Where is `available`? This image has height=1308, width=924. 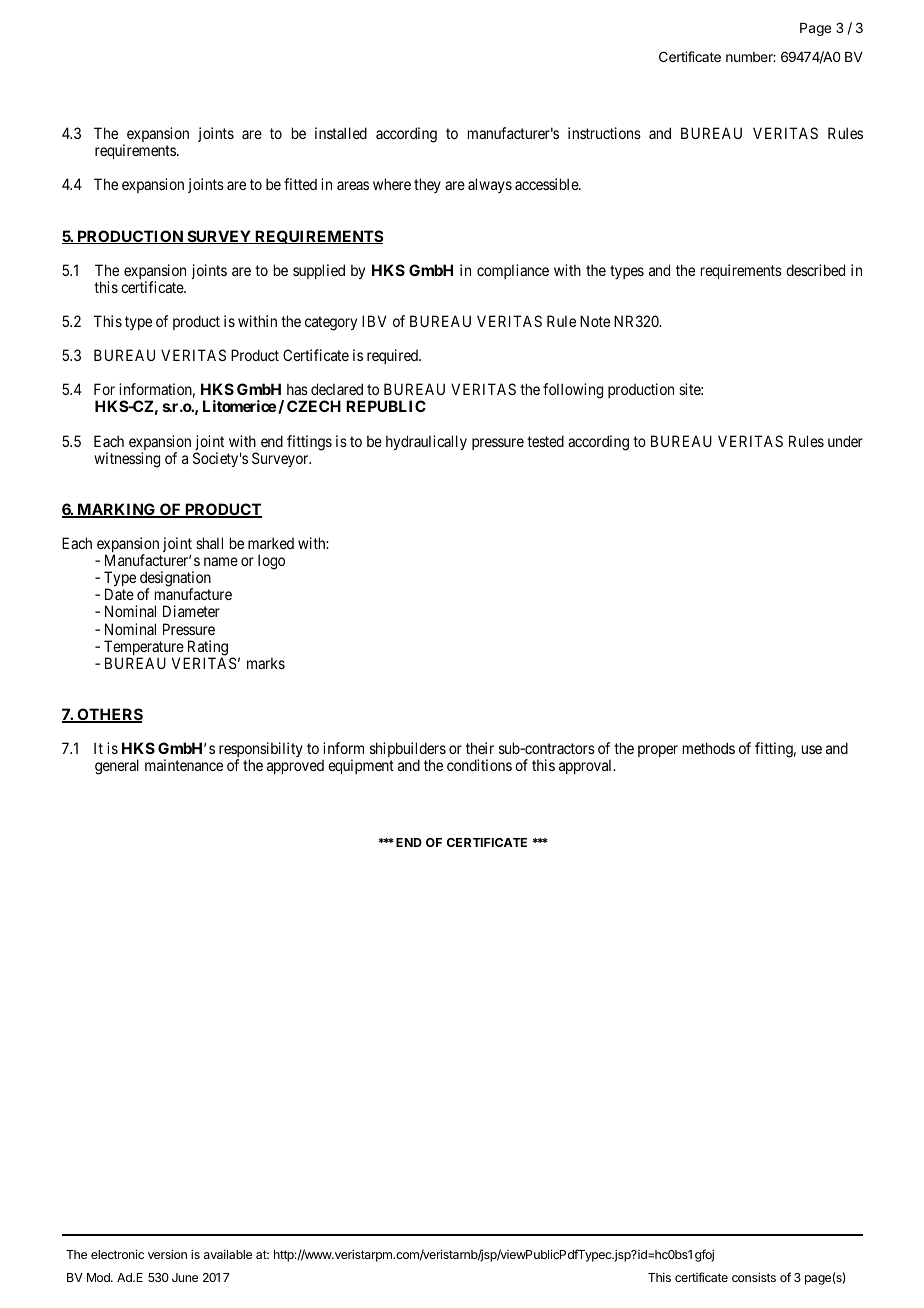
available is located at coordinates (228, 1254).
